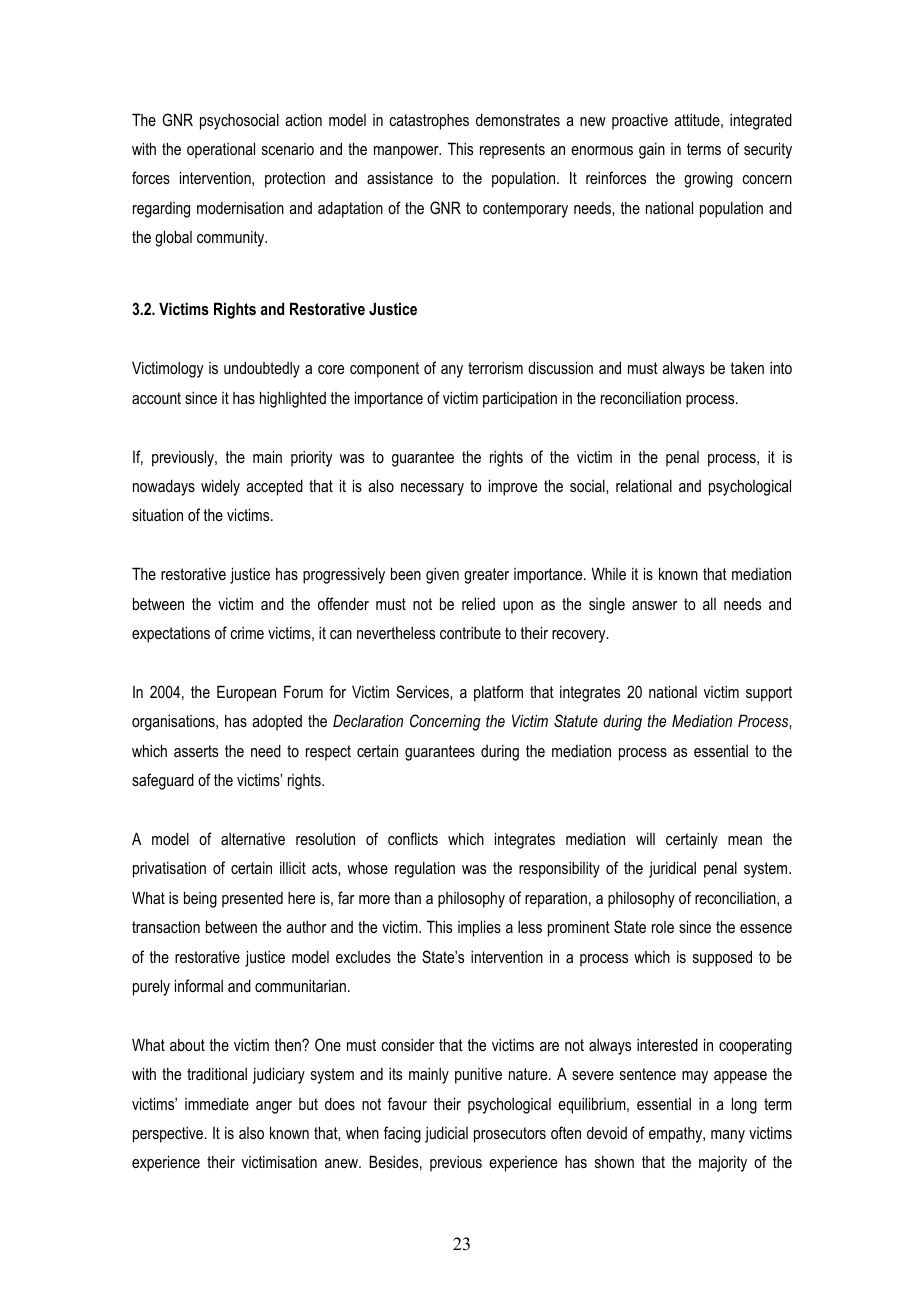  I want to click on alternative, so click(253, 839).
